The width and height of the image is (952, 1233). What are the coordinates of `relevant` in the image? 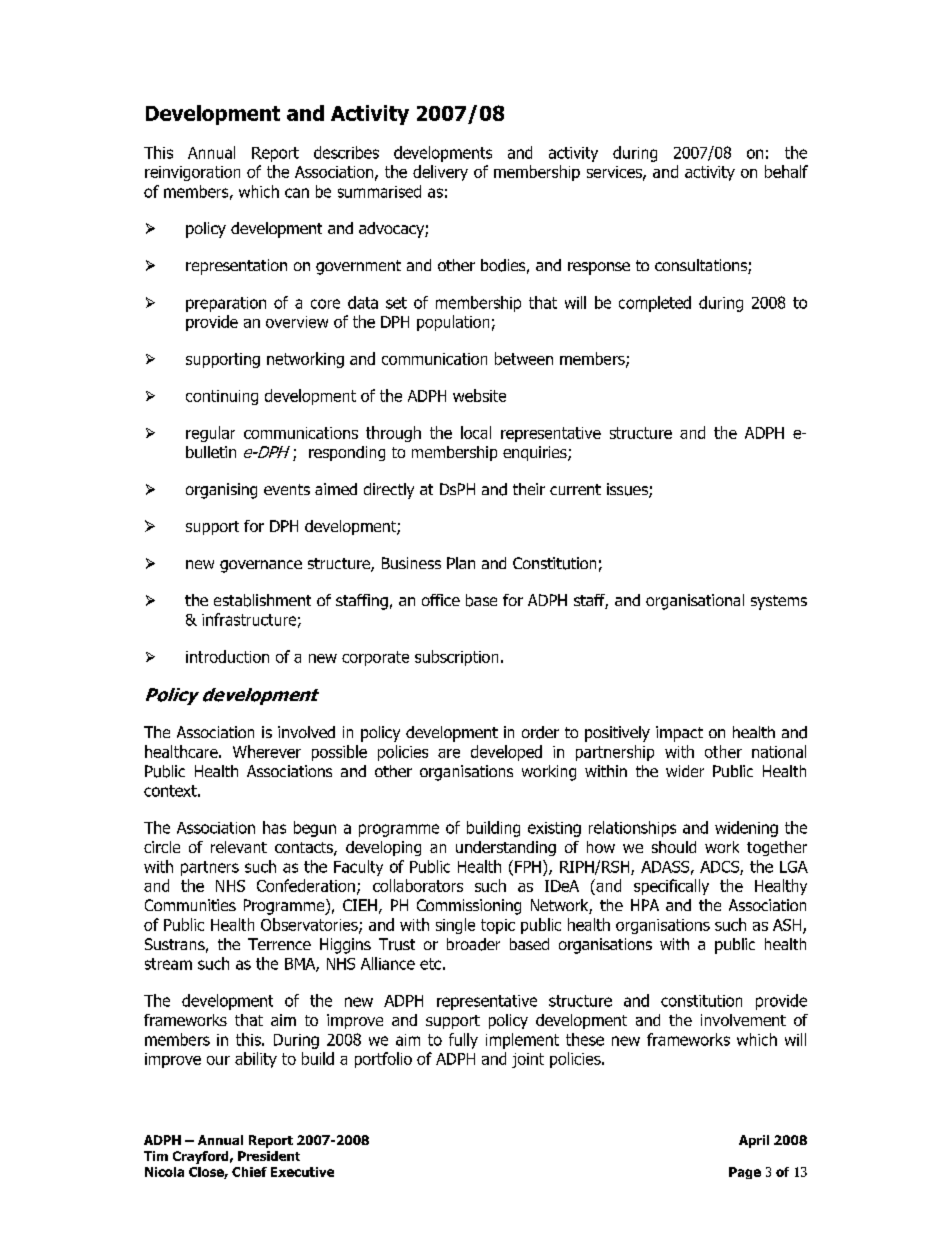 It's located at (239, 847).
